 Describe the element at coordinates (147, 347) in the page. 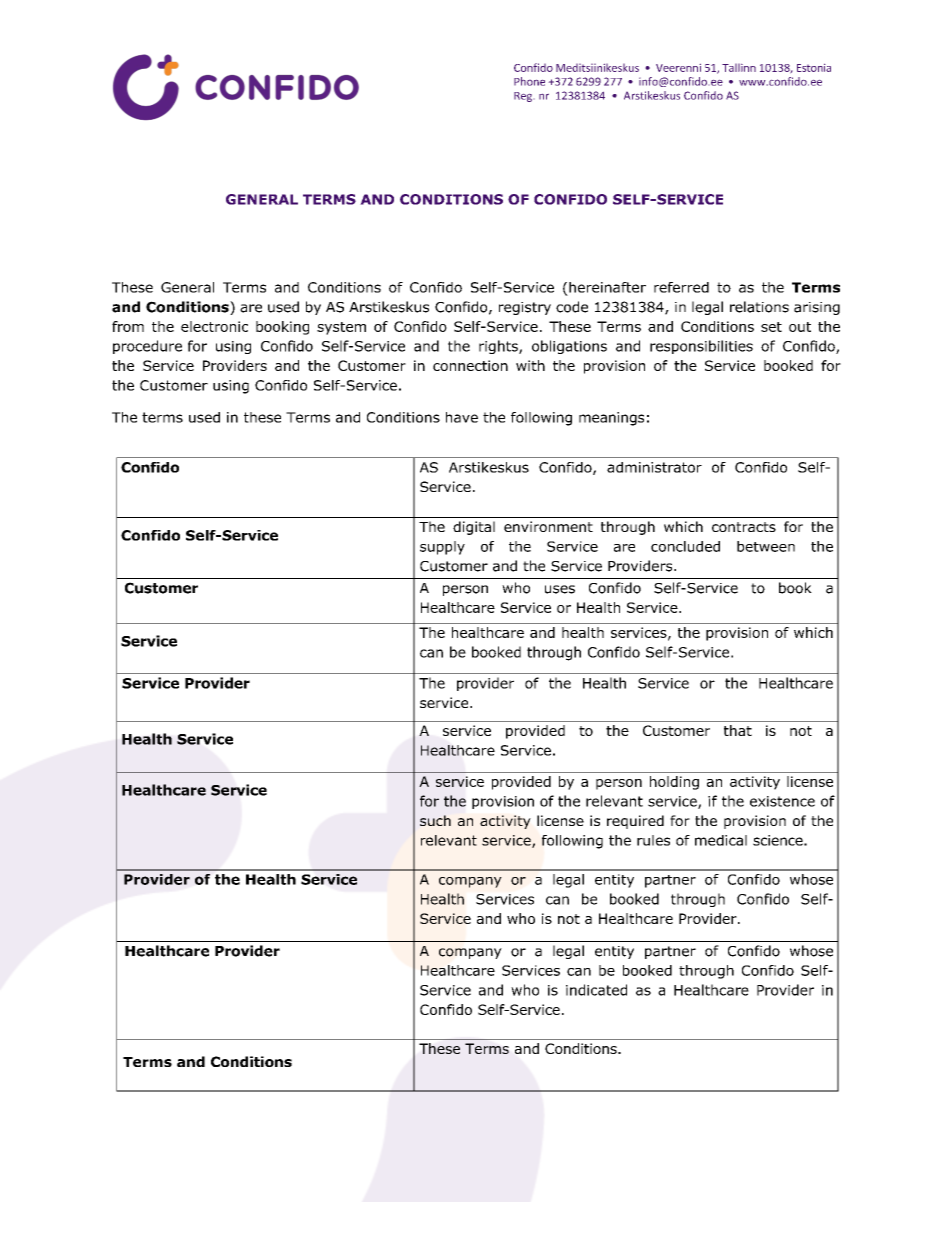

I see `procedure` at that location.
